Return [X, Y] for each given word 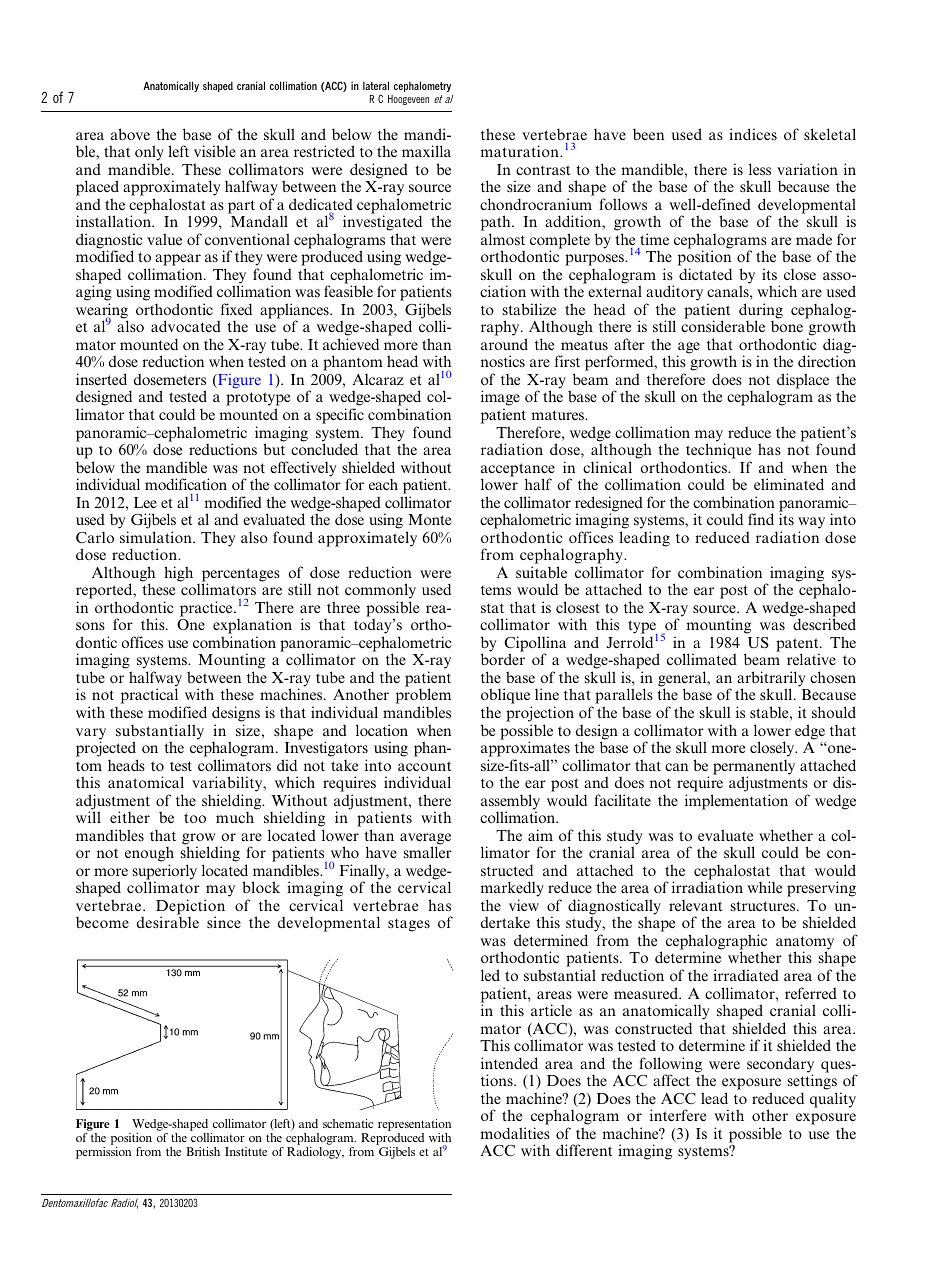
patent [798, 646]
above [130, 134]
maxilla [426, 151]
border [503, 659]
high [178, 574]
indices [753, 134]
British [203, 1151]
